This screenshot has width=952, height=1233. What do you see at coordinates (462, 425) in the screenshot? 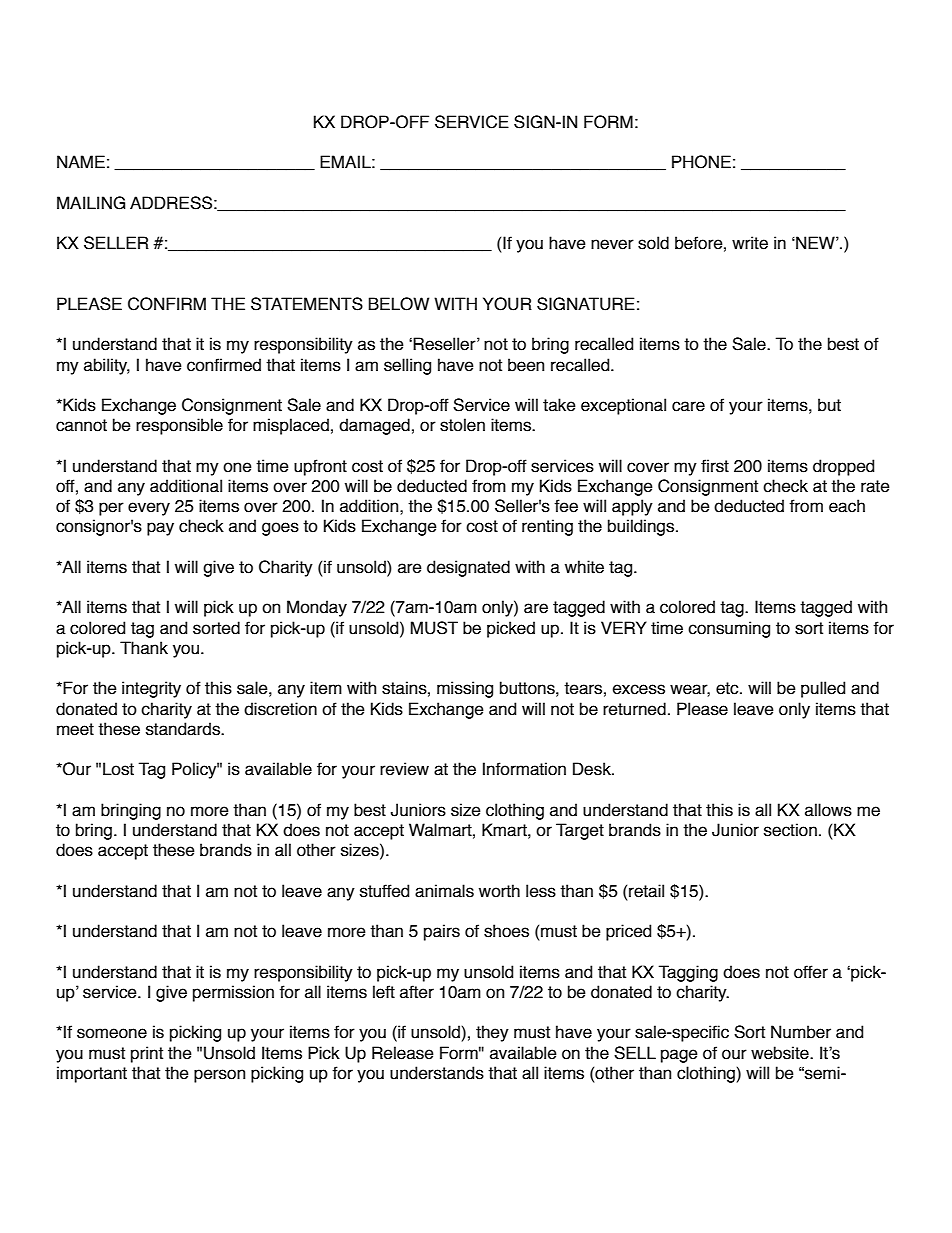
I see `stolen` at bounding box center [462, 425].
